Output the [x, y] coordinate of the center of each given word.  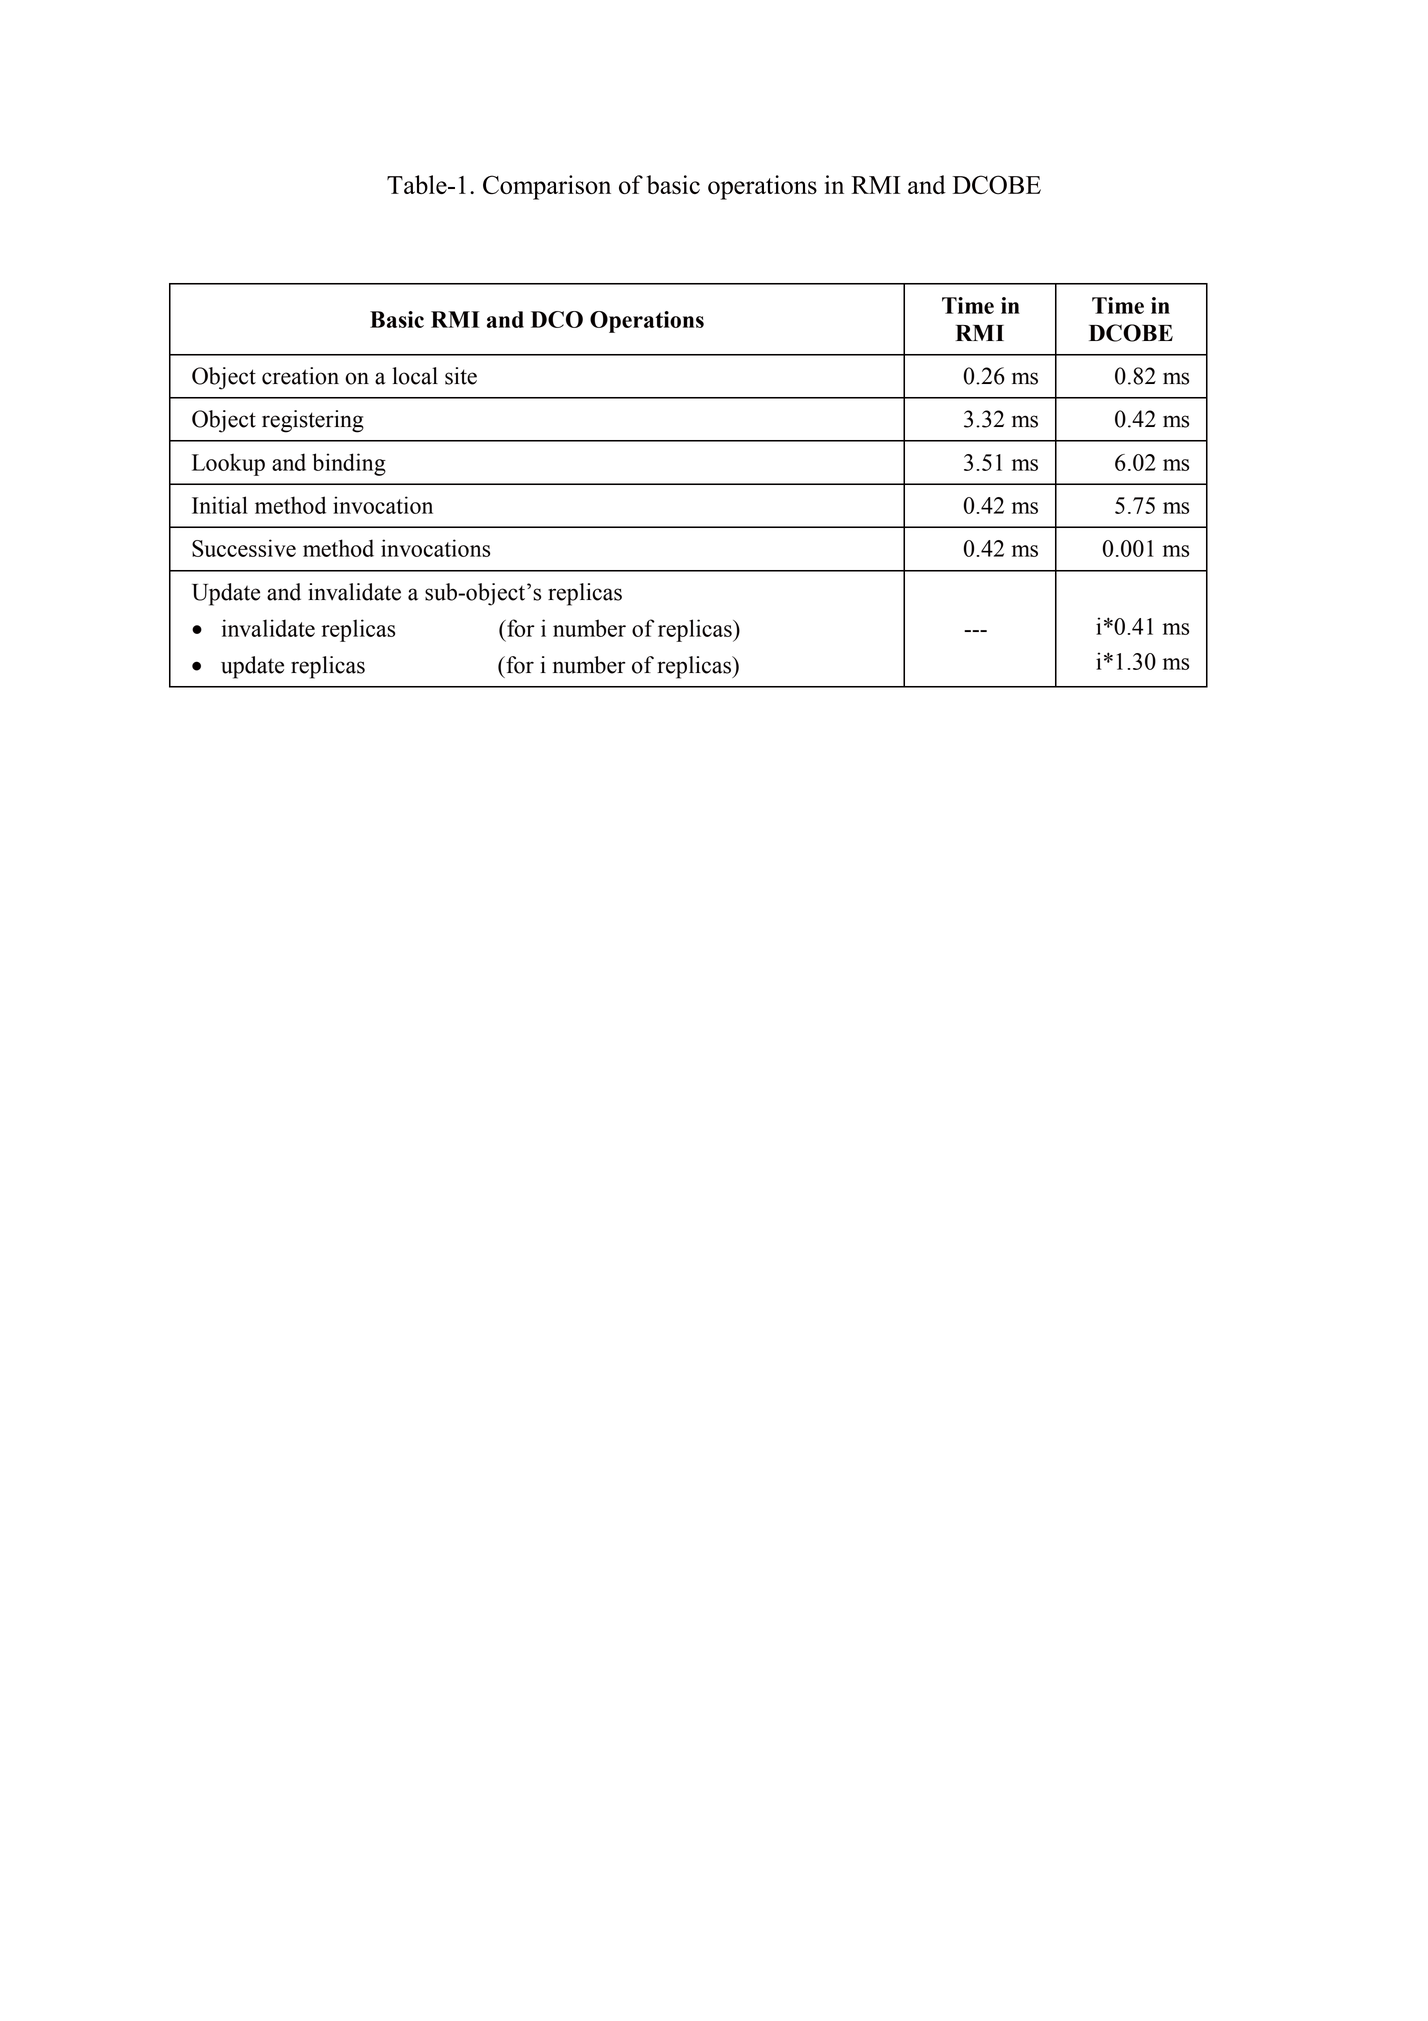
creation [300, 376]
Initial [220, 505]
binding [349, 464]
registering [313, 421]
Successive [244, 548]
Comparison [547, 187]
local [415, 376]
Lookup [228, 464]
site [461, 376]
